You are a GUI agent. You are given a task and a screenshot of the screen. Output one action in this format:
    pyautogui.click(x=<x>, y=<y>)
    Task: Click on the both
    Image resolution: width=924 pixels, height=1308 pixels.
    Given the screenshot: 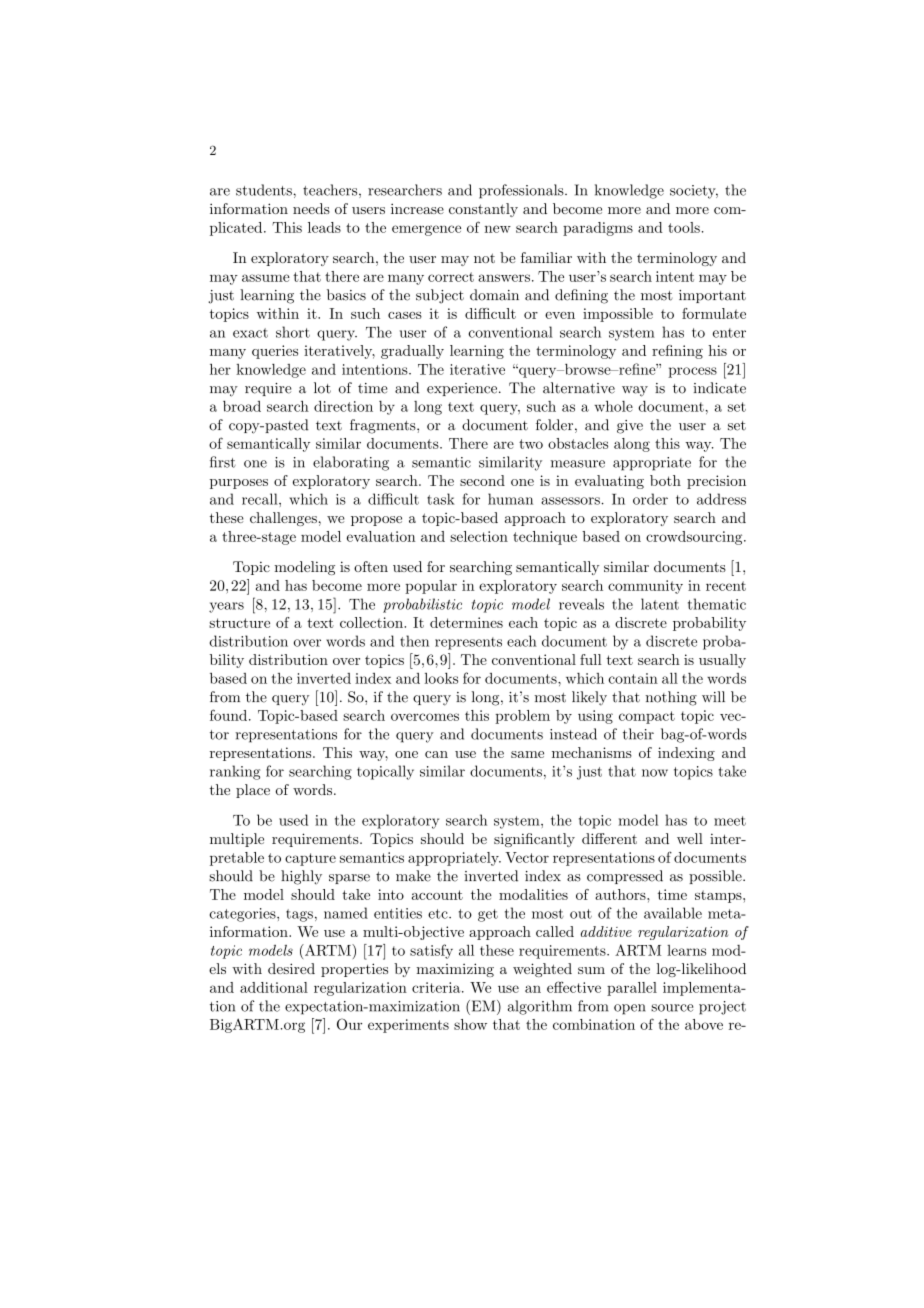 What is the action you would take?
    pyautogui.click(x=665, y=480)
